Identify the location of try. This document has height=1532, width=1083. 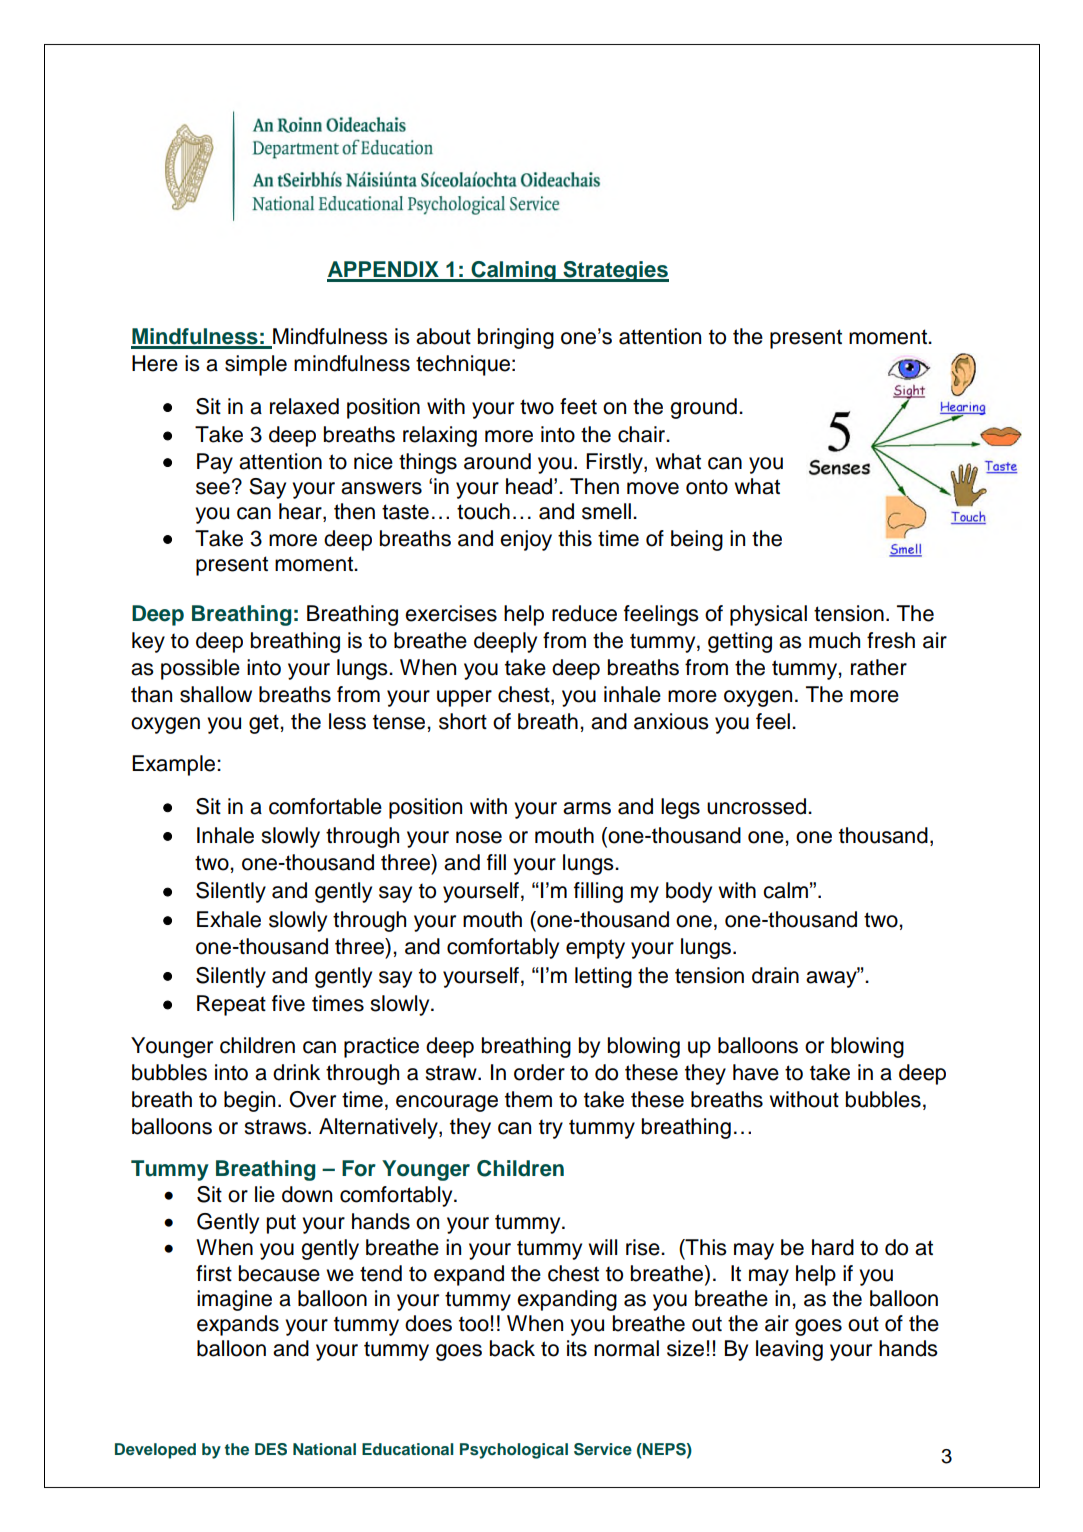
(551, 1129).
